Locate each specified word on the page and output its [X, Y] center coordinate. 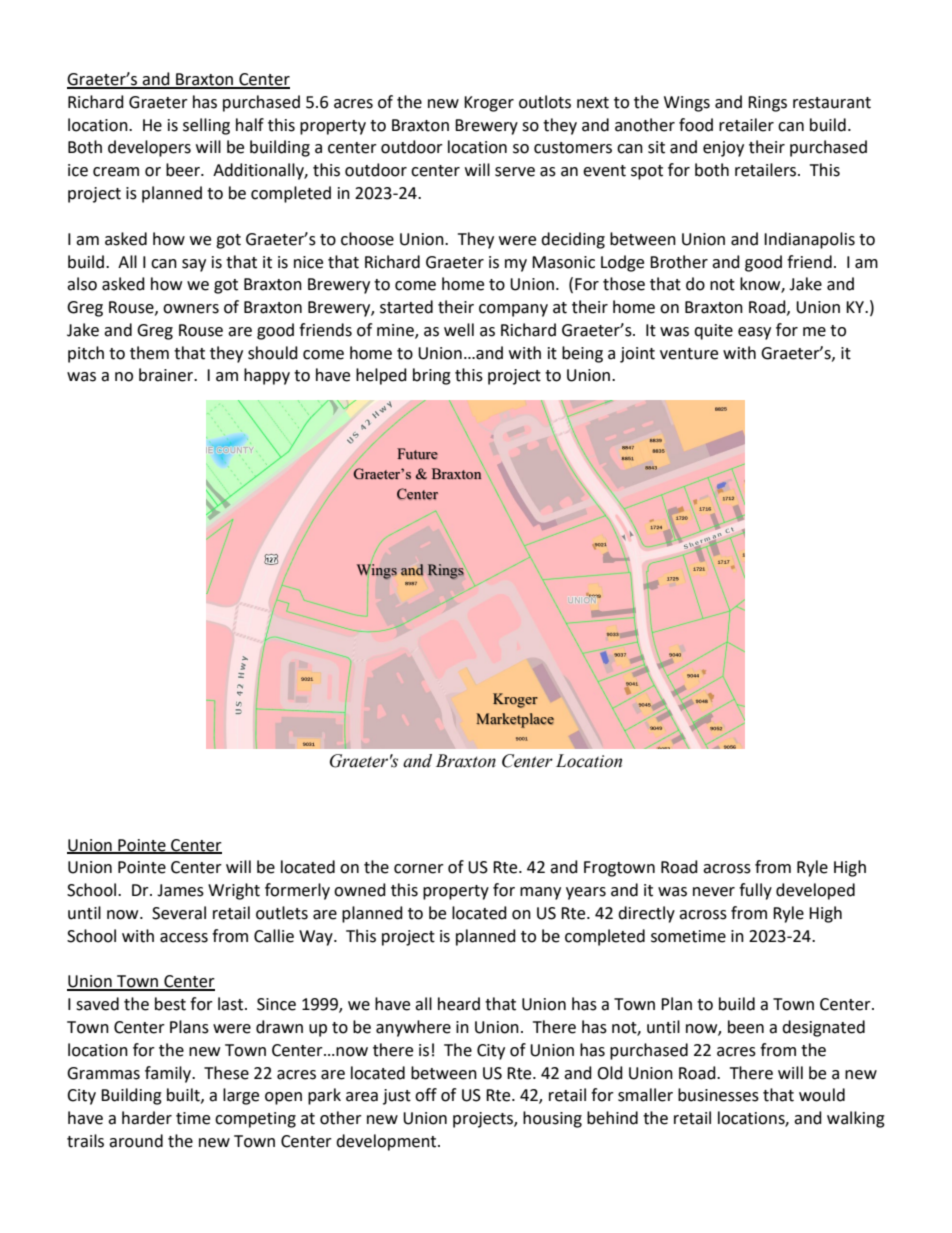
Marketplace [515, 720]
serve [515, 172]
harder [147, 1118]
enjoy [723, 149]
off [426, 1095]
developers [149, 148]
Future [417, 454]
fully [755, 891]
